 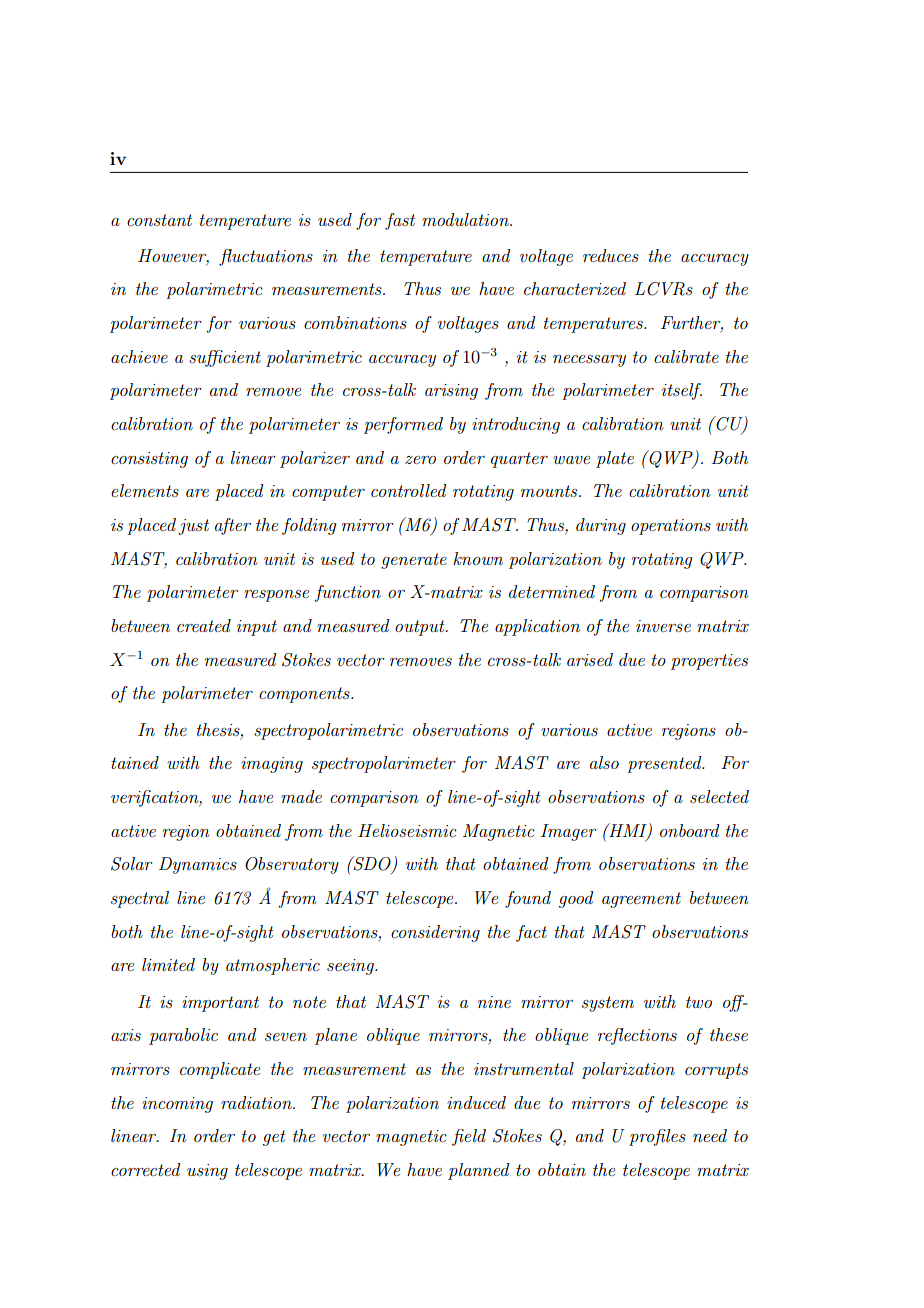 What do you see at coordinates (207, 1172) in the image?
I see `using` at bounding box center [207, 1172].
